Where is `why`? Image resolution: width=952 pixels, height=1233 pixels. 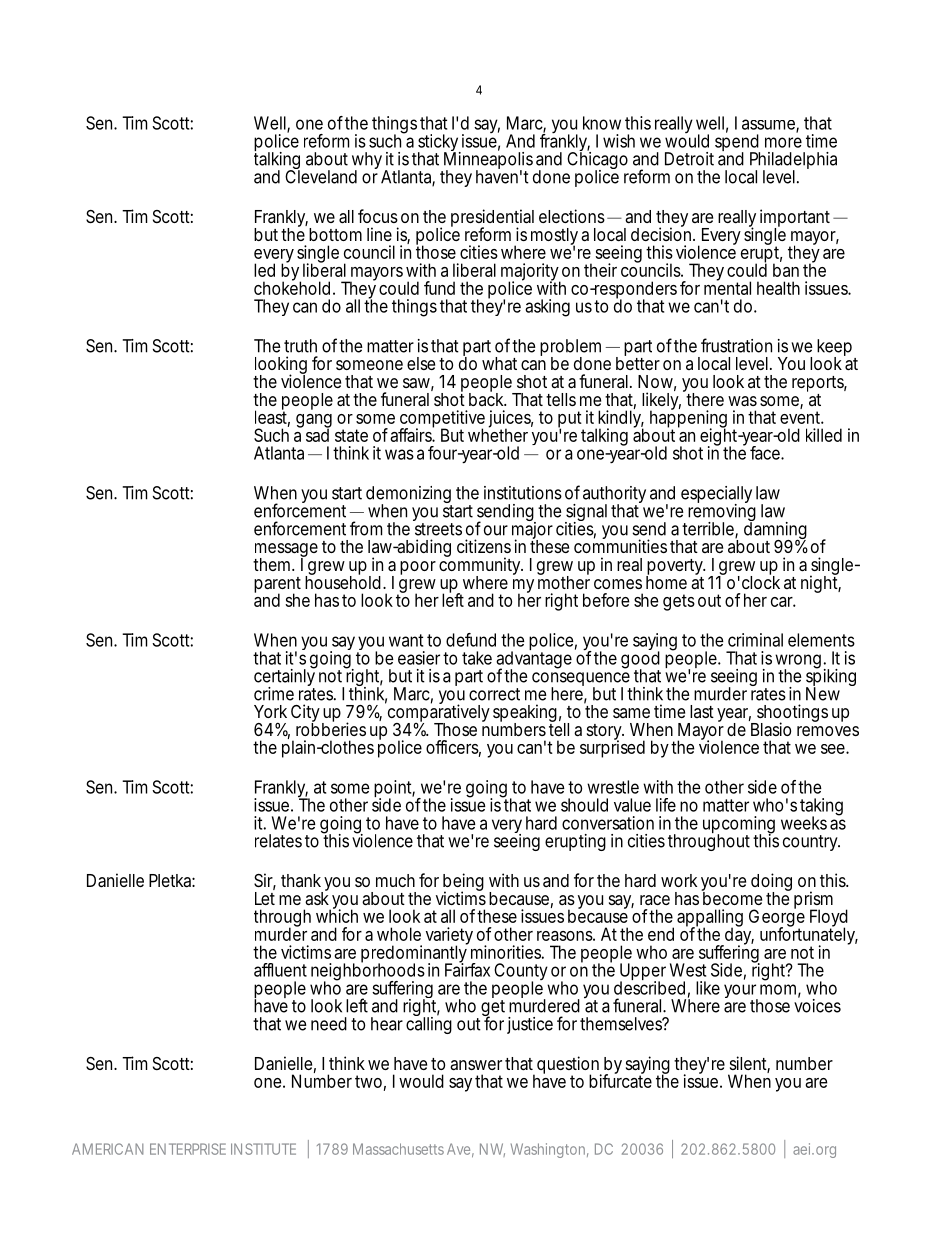
why is located at coordinates (367, 162).
